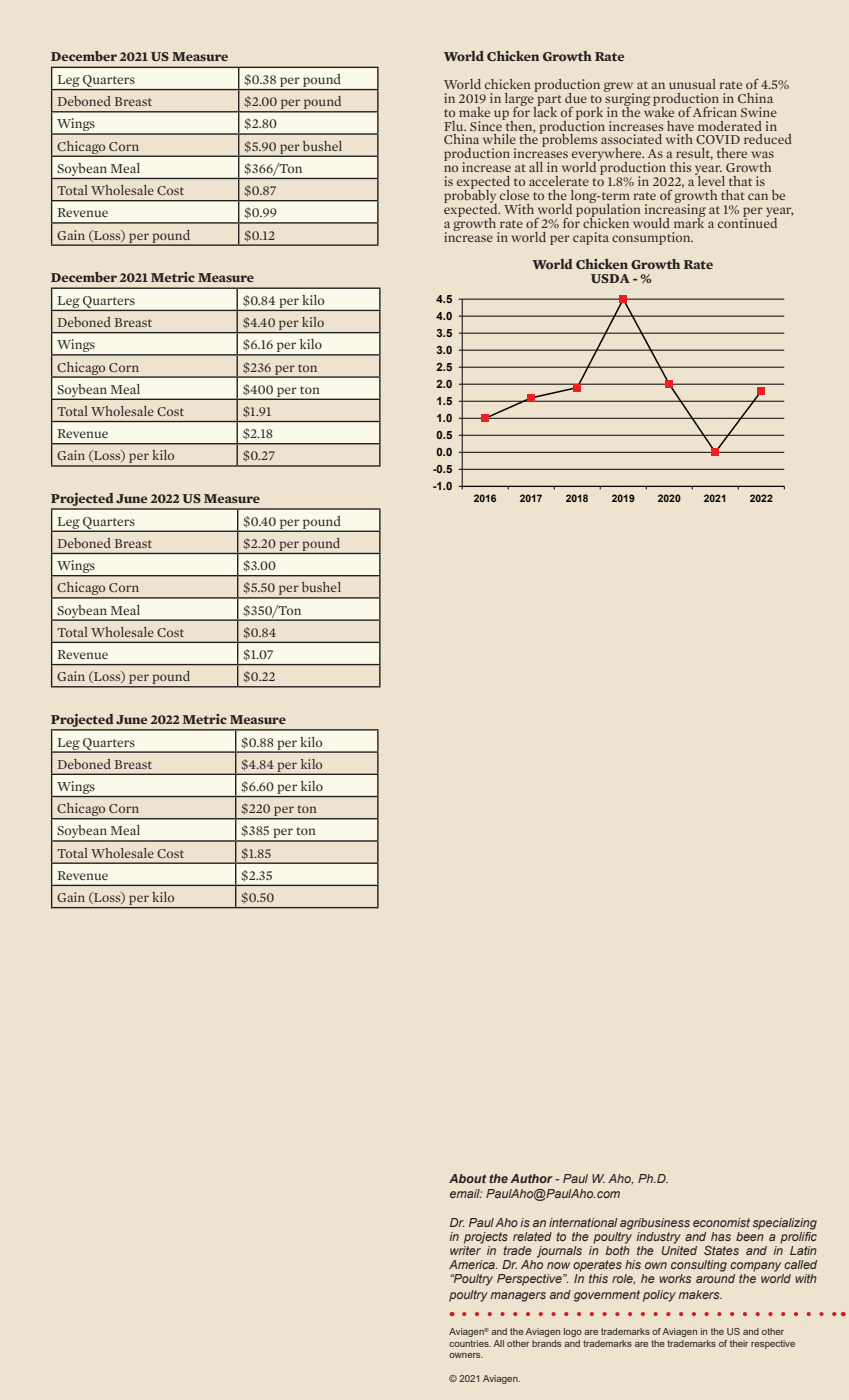  What do you see at coordinates (747, 221) in the page?
I see `continued` at bounding box center [747, 221].
